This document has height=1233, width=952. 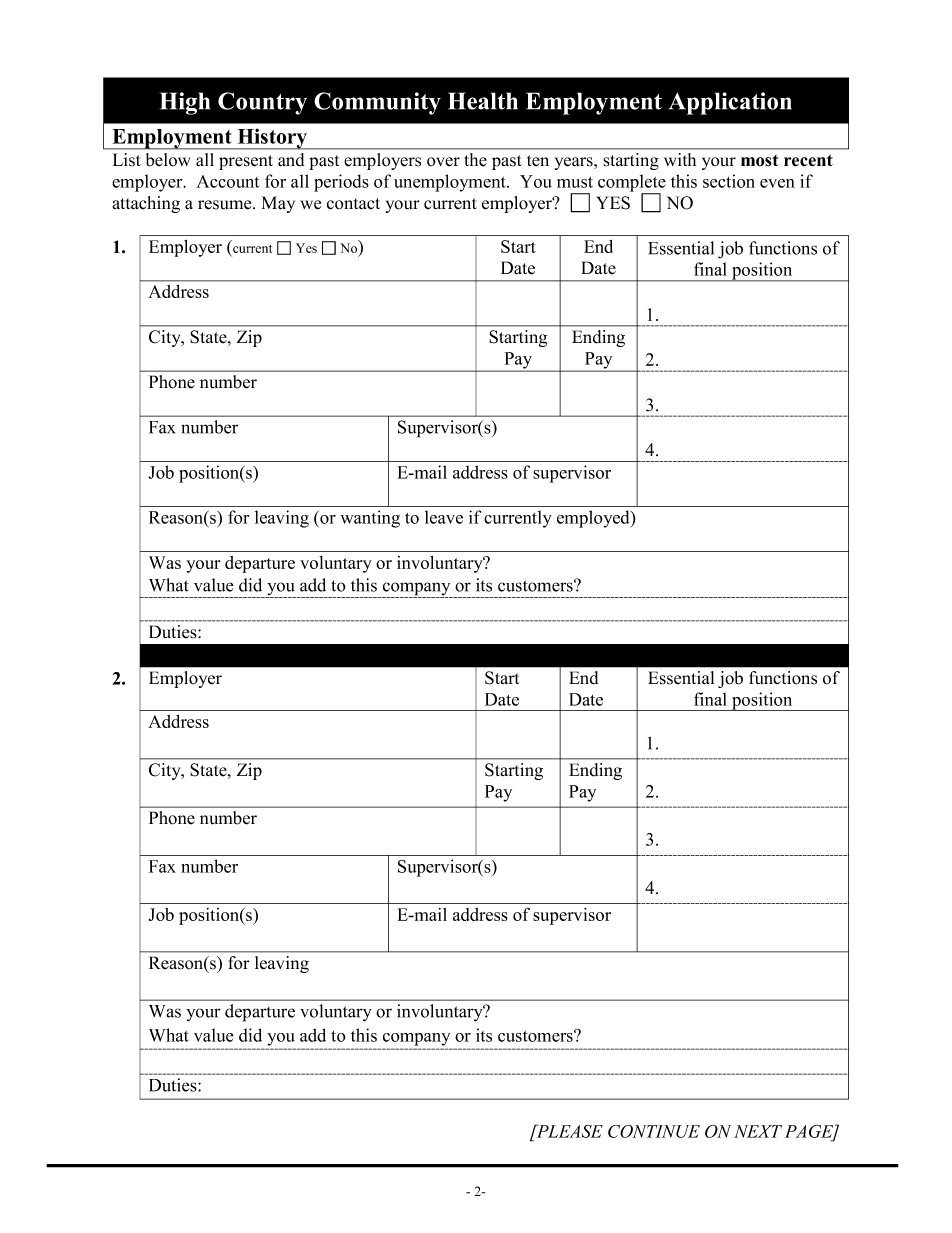 I want to click on leave, so click(x=444, y=517).
